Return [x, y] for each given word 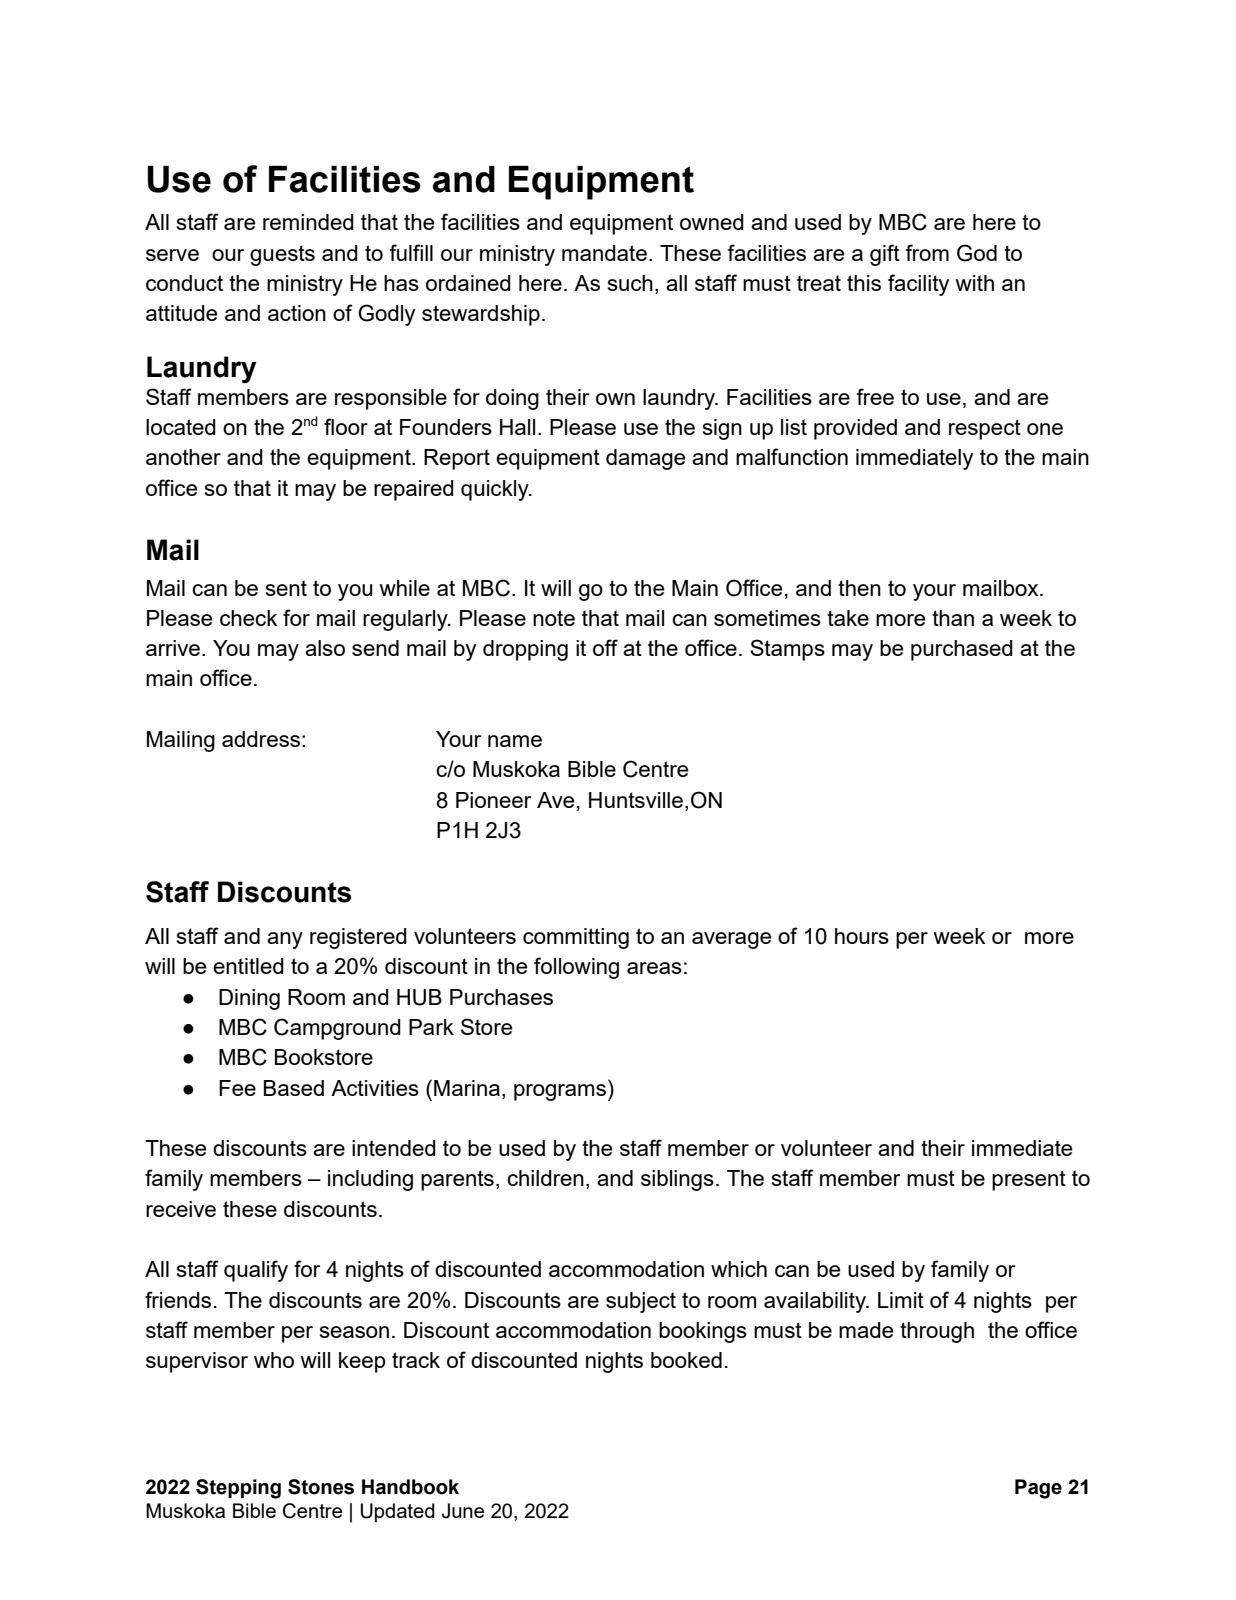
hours [862, 936]
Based [294, 1088]
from [927, 252]
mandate [604, 253]
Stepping [238, 1489]
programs [560, 1092]
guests [282, 255]
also [325, 648]
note [554, 618]
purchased [962, 650]
